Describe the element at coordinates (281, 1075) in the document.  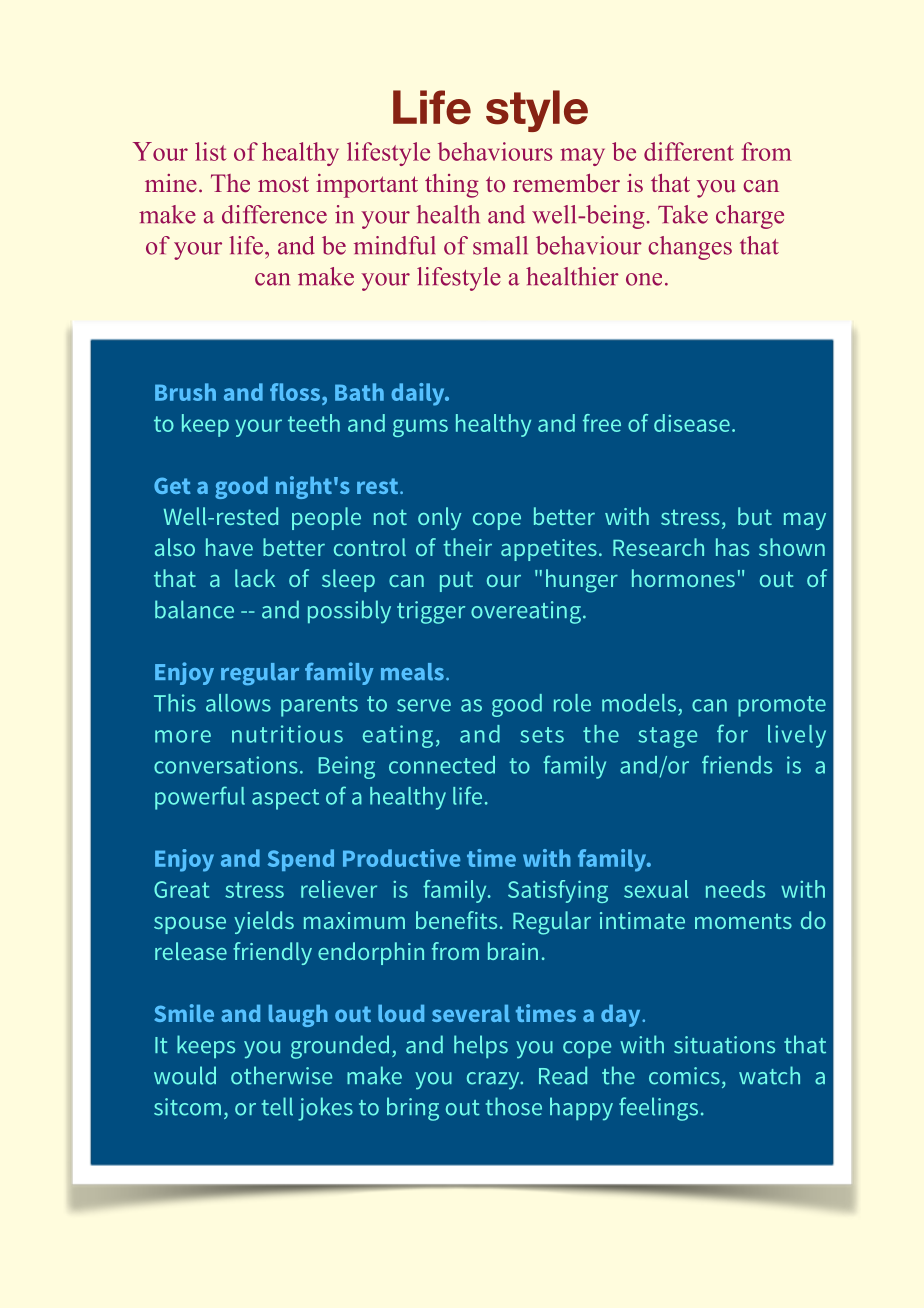
I see `otherwise` at that location.
